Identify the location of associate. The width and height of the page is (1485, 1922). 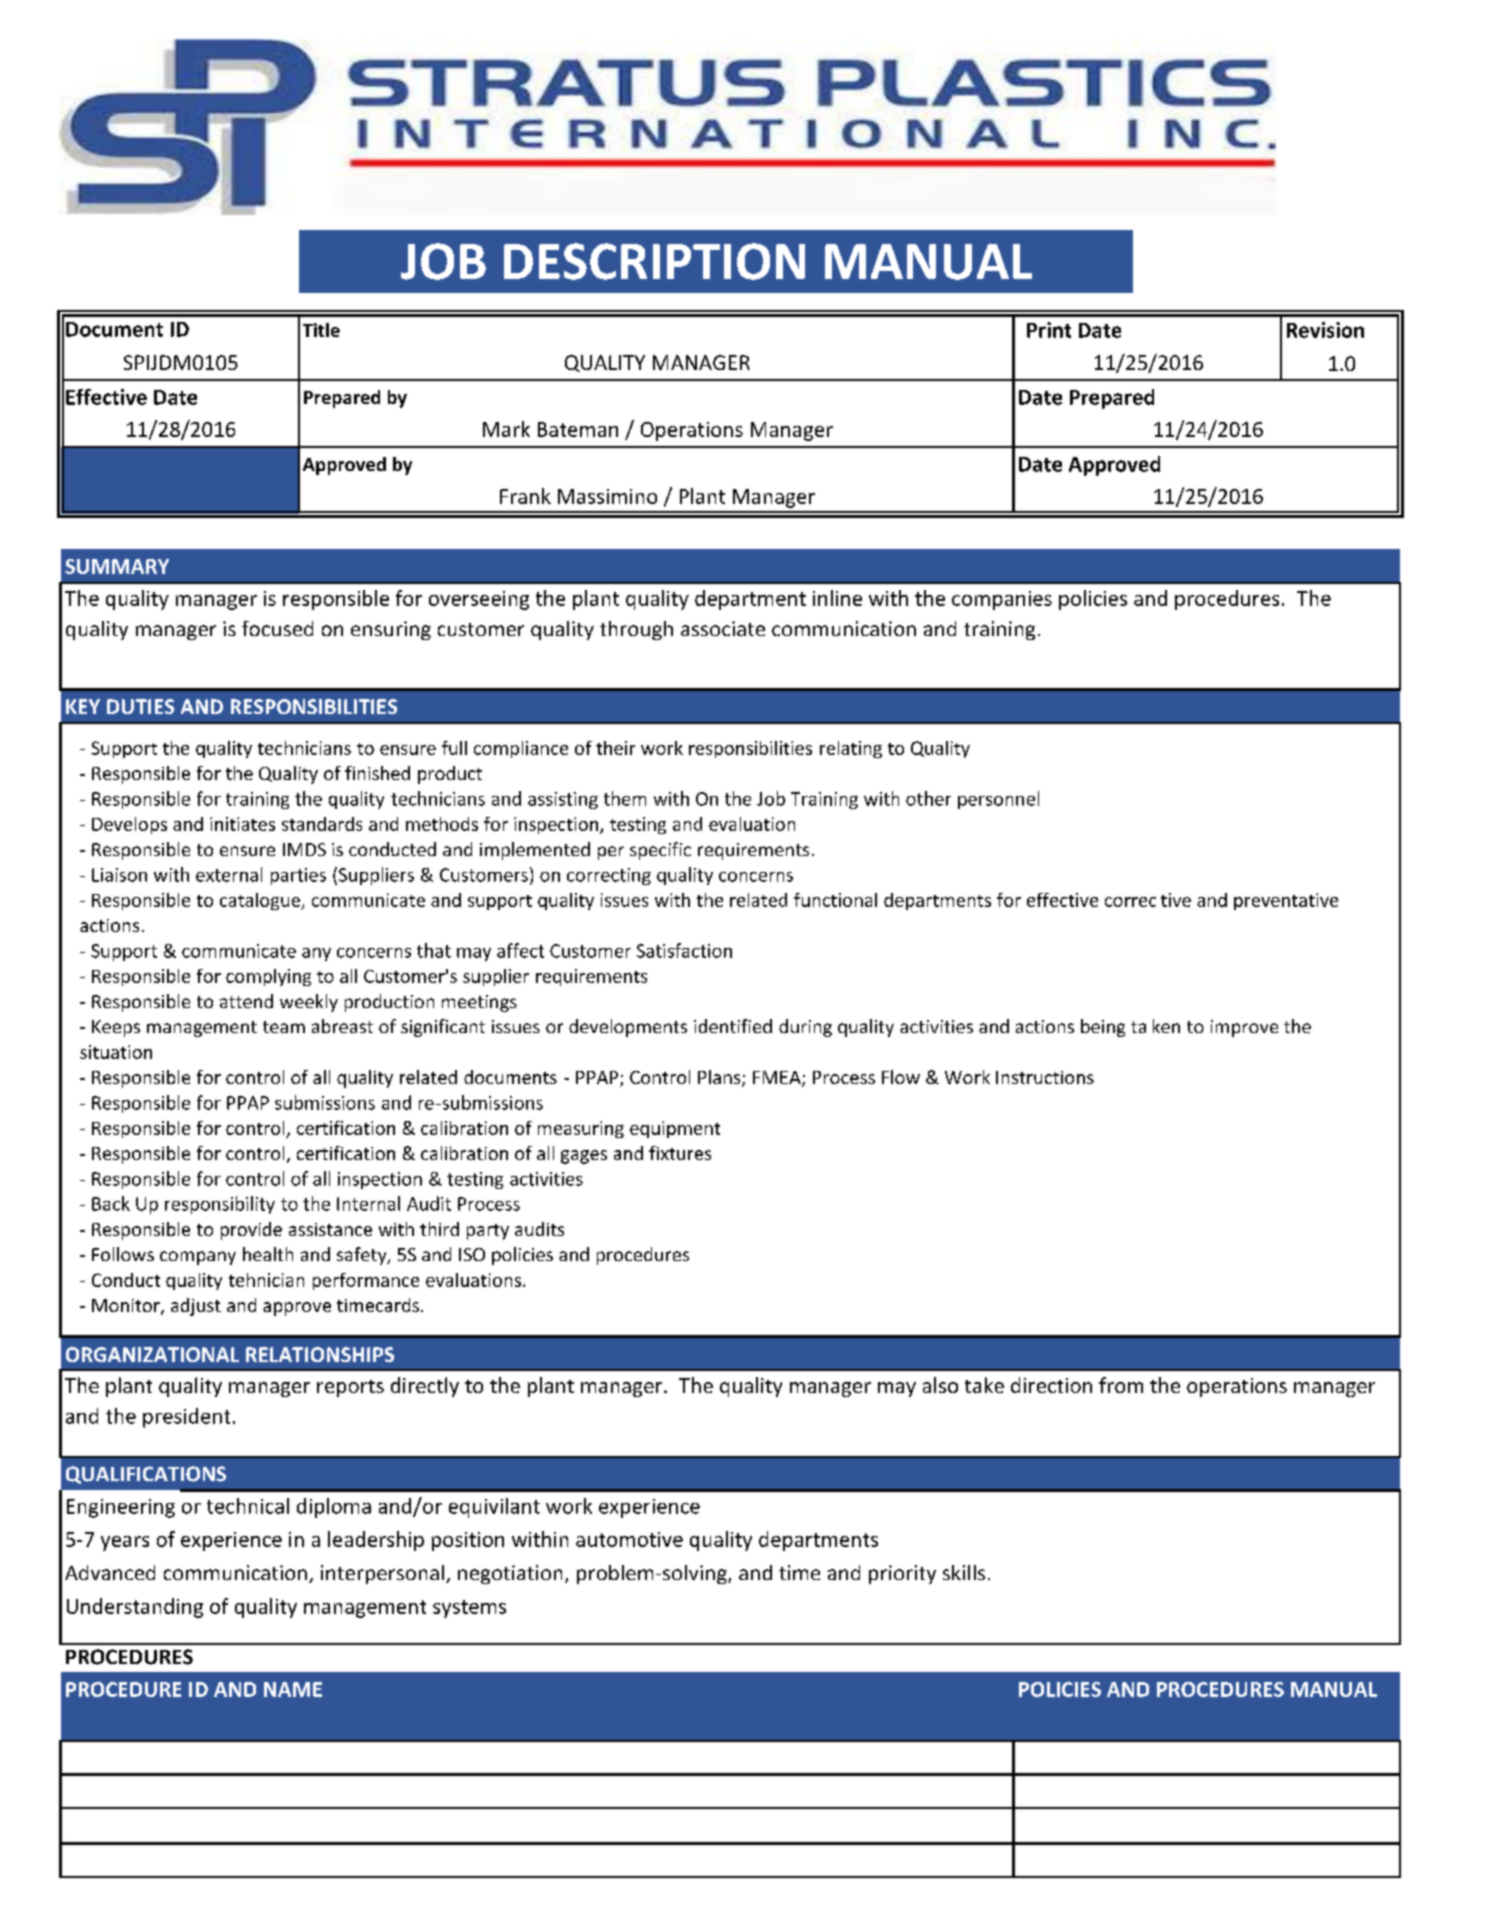
(723, 628).
